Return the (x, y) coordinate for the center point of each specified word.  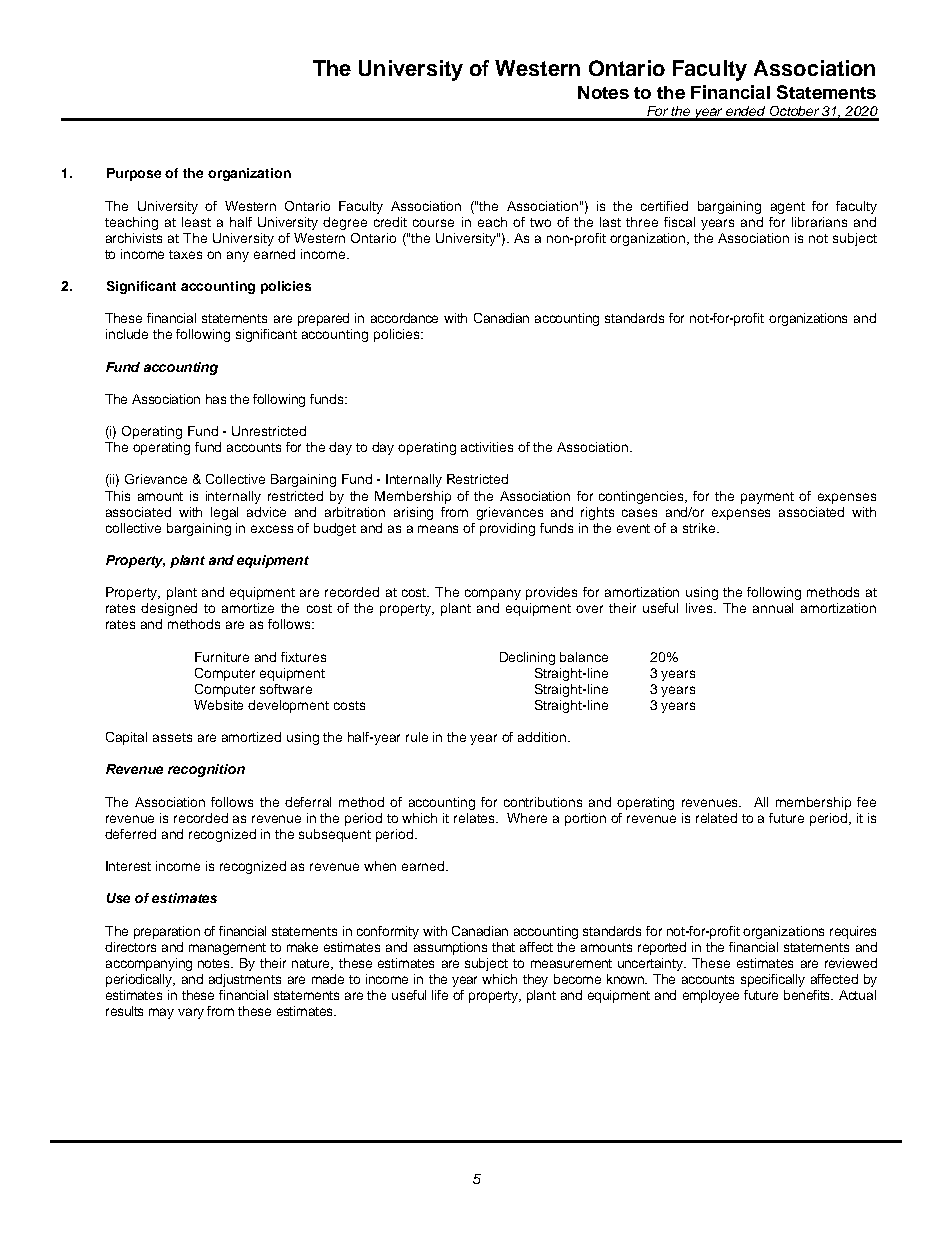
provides (551, 593)
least (196, 222)
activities (487, 447)
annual (773, 608)
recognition (206, 770)
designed (169, 609)
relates (476, 818)
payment (767, 498)
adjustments (245, 980)
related (716, 818)
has (216, 399)
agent (788, 208)
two (540, 222)
